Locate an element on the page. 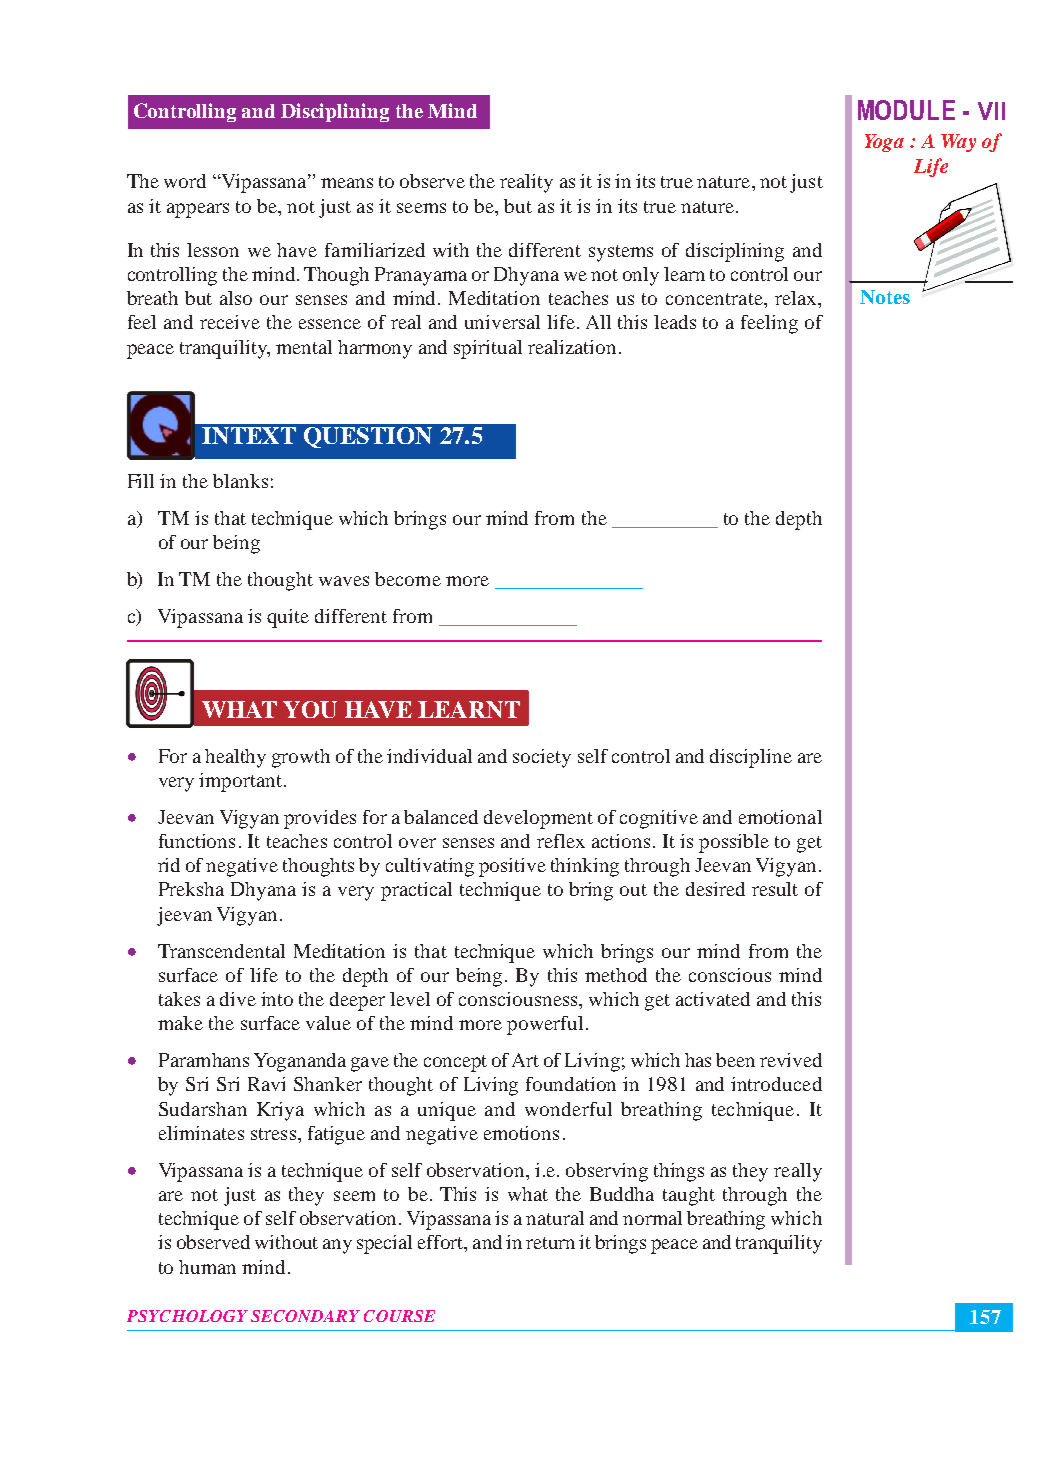 This document has width=1046, height=1479. MODULE is located at coordinates (906, 110).
